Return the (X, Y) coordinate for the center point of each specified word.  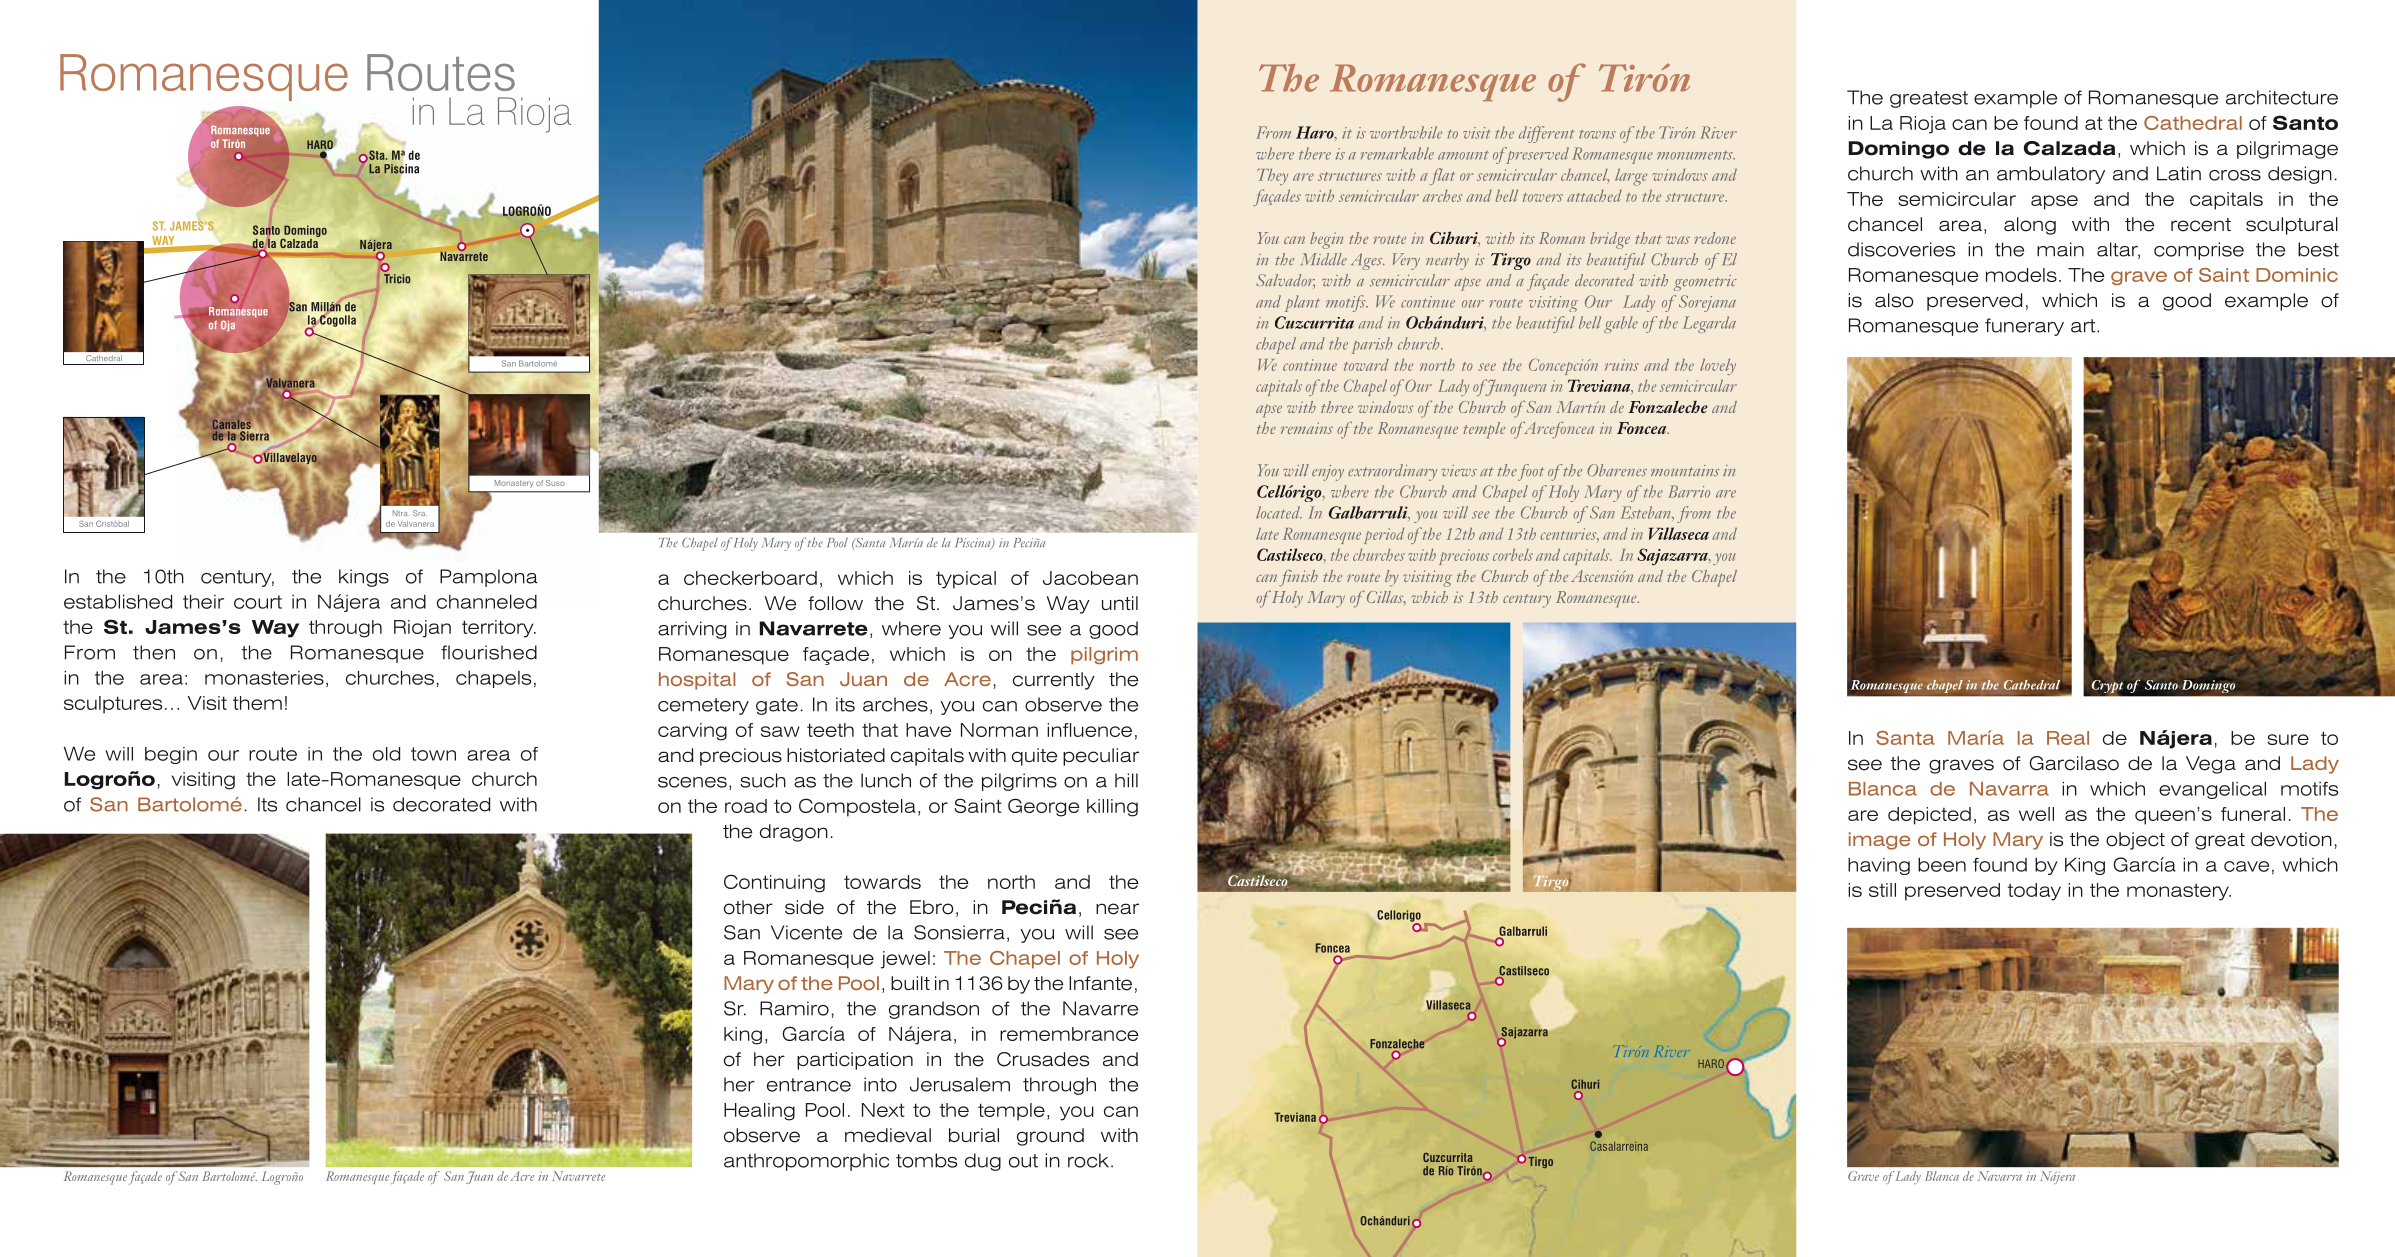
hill (1126, 780)
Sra (420, 513)
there (1315, 153)
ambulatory (2051, 175)
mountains (1685, 470)
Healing (759, 1112)
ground (1050, 1137)
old (386, 754)
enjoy (1328, 473)
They (1272, 177)
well (2036, 814)
